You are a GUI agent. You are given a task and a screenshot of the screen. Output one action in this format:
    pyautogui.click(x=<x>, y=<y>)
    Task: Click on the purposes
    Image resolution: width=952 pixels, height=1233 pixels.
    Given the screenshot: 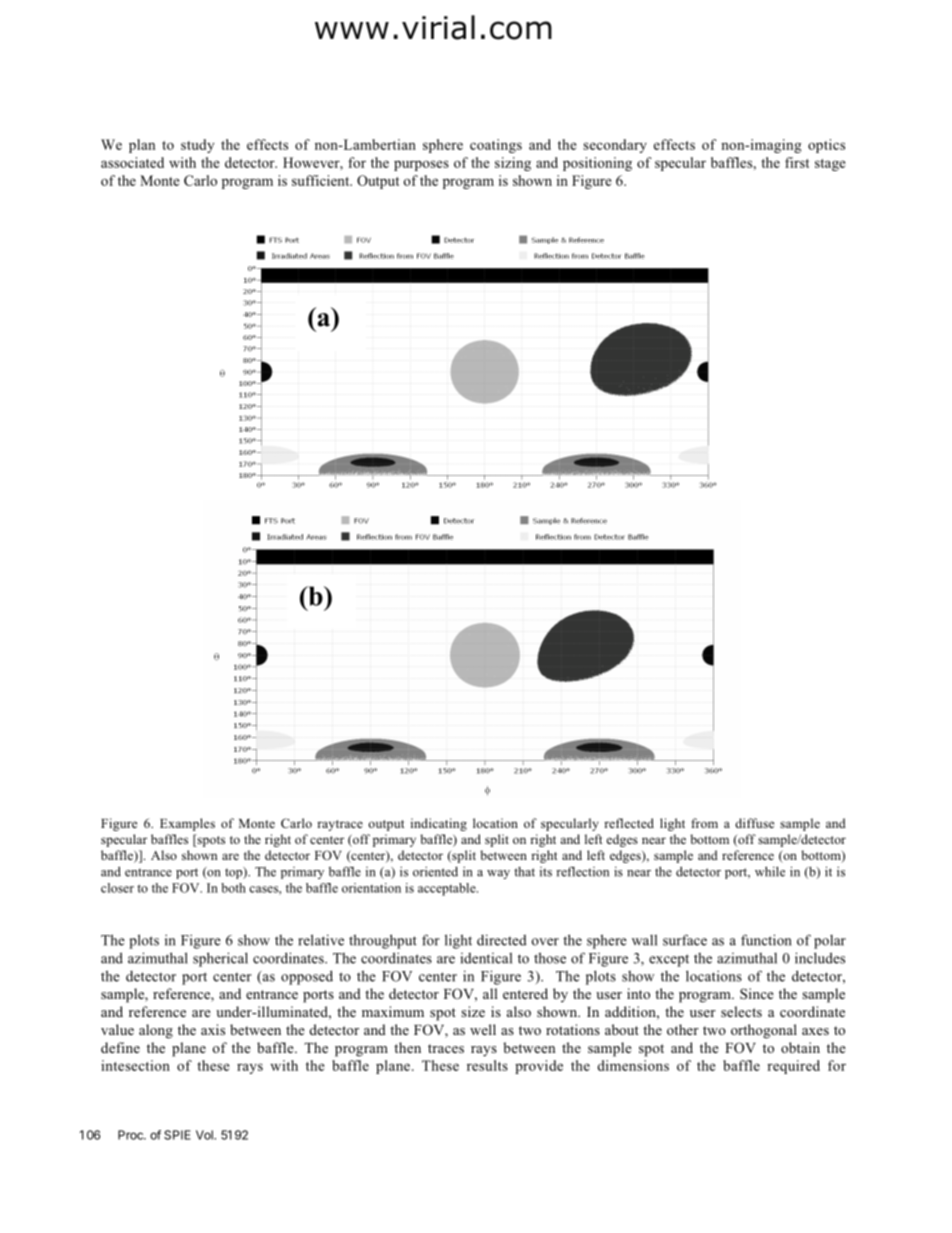 What is the action you would take?
    pyautogui.click(x=421, y=165)
